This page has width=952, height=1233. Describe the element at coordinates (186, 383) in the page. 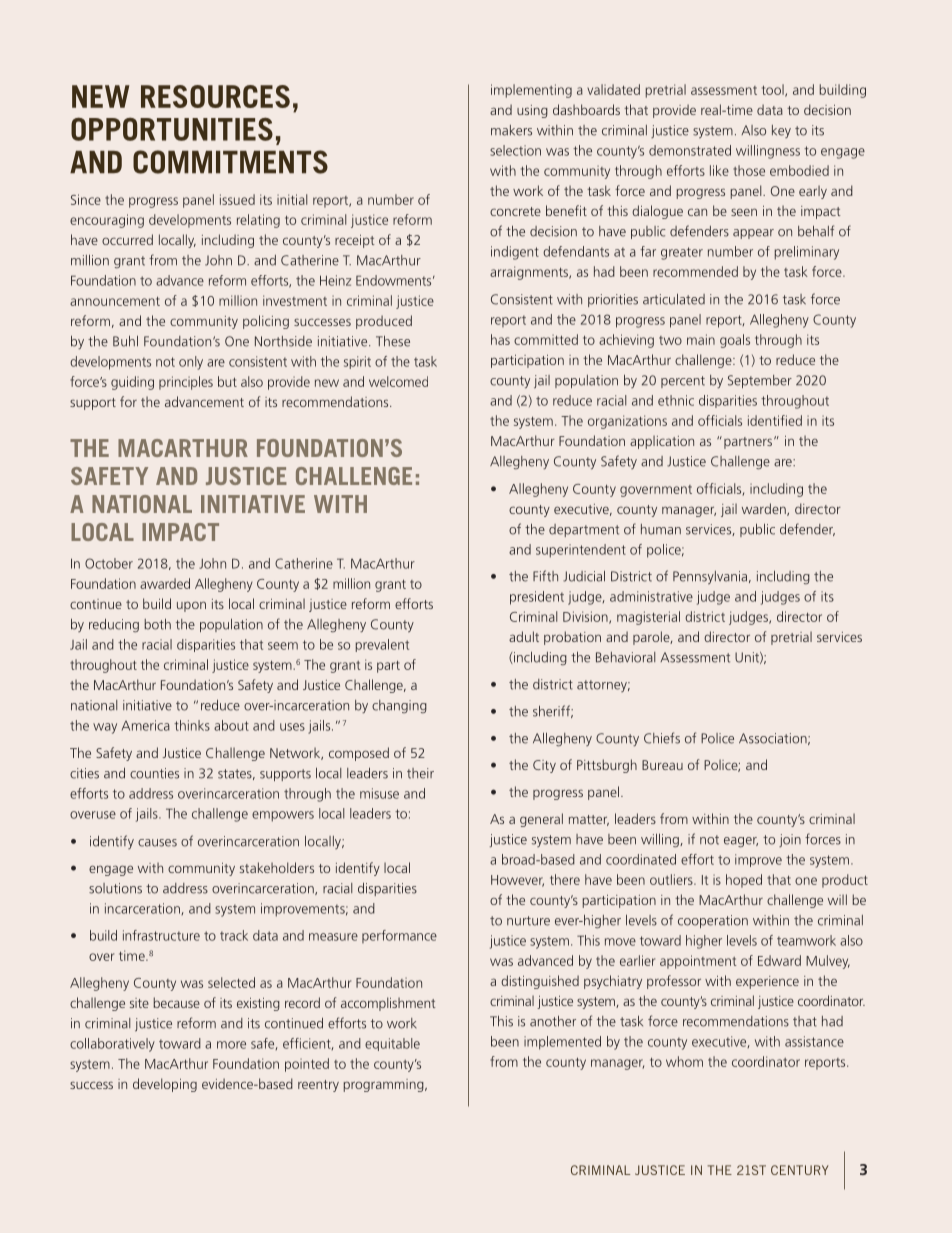

I see `principles` at that location.
